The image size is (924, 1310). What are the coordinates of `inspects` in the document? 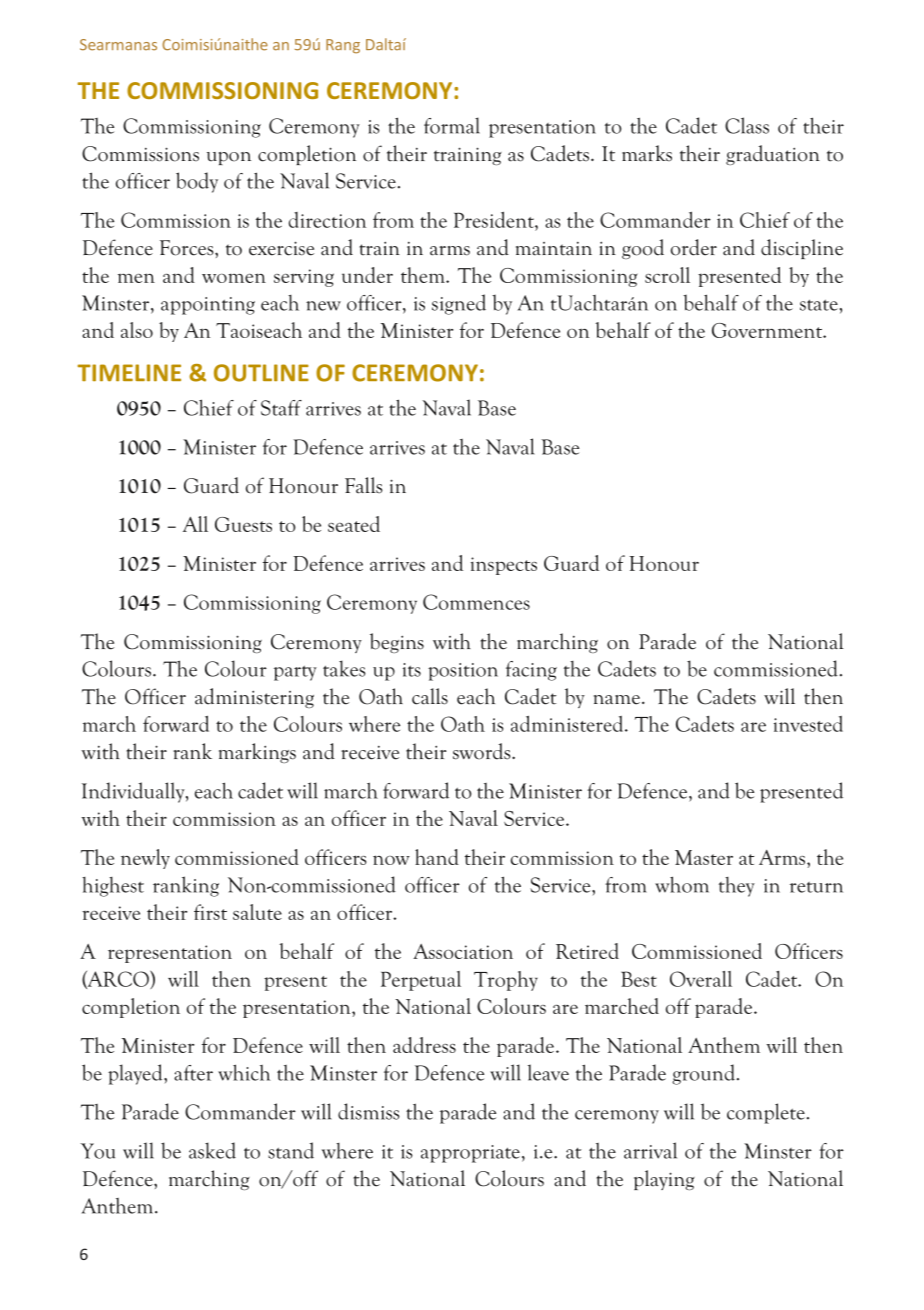 It's located at (504, 566).
